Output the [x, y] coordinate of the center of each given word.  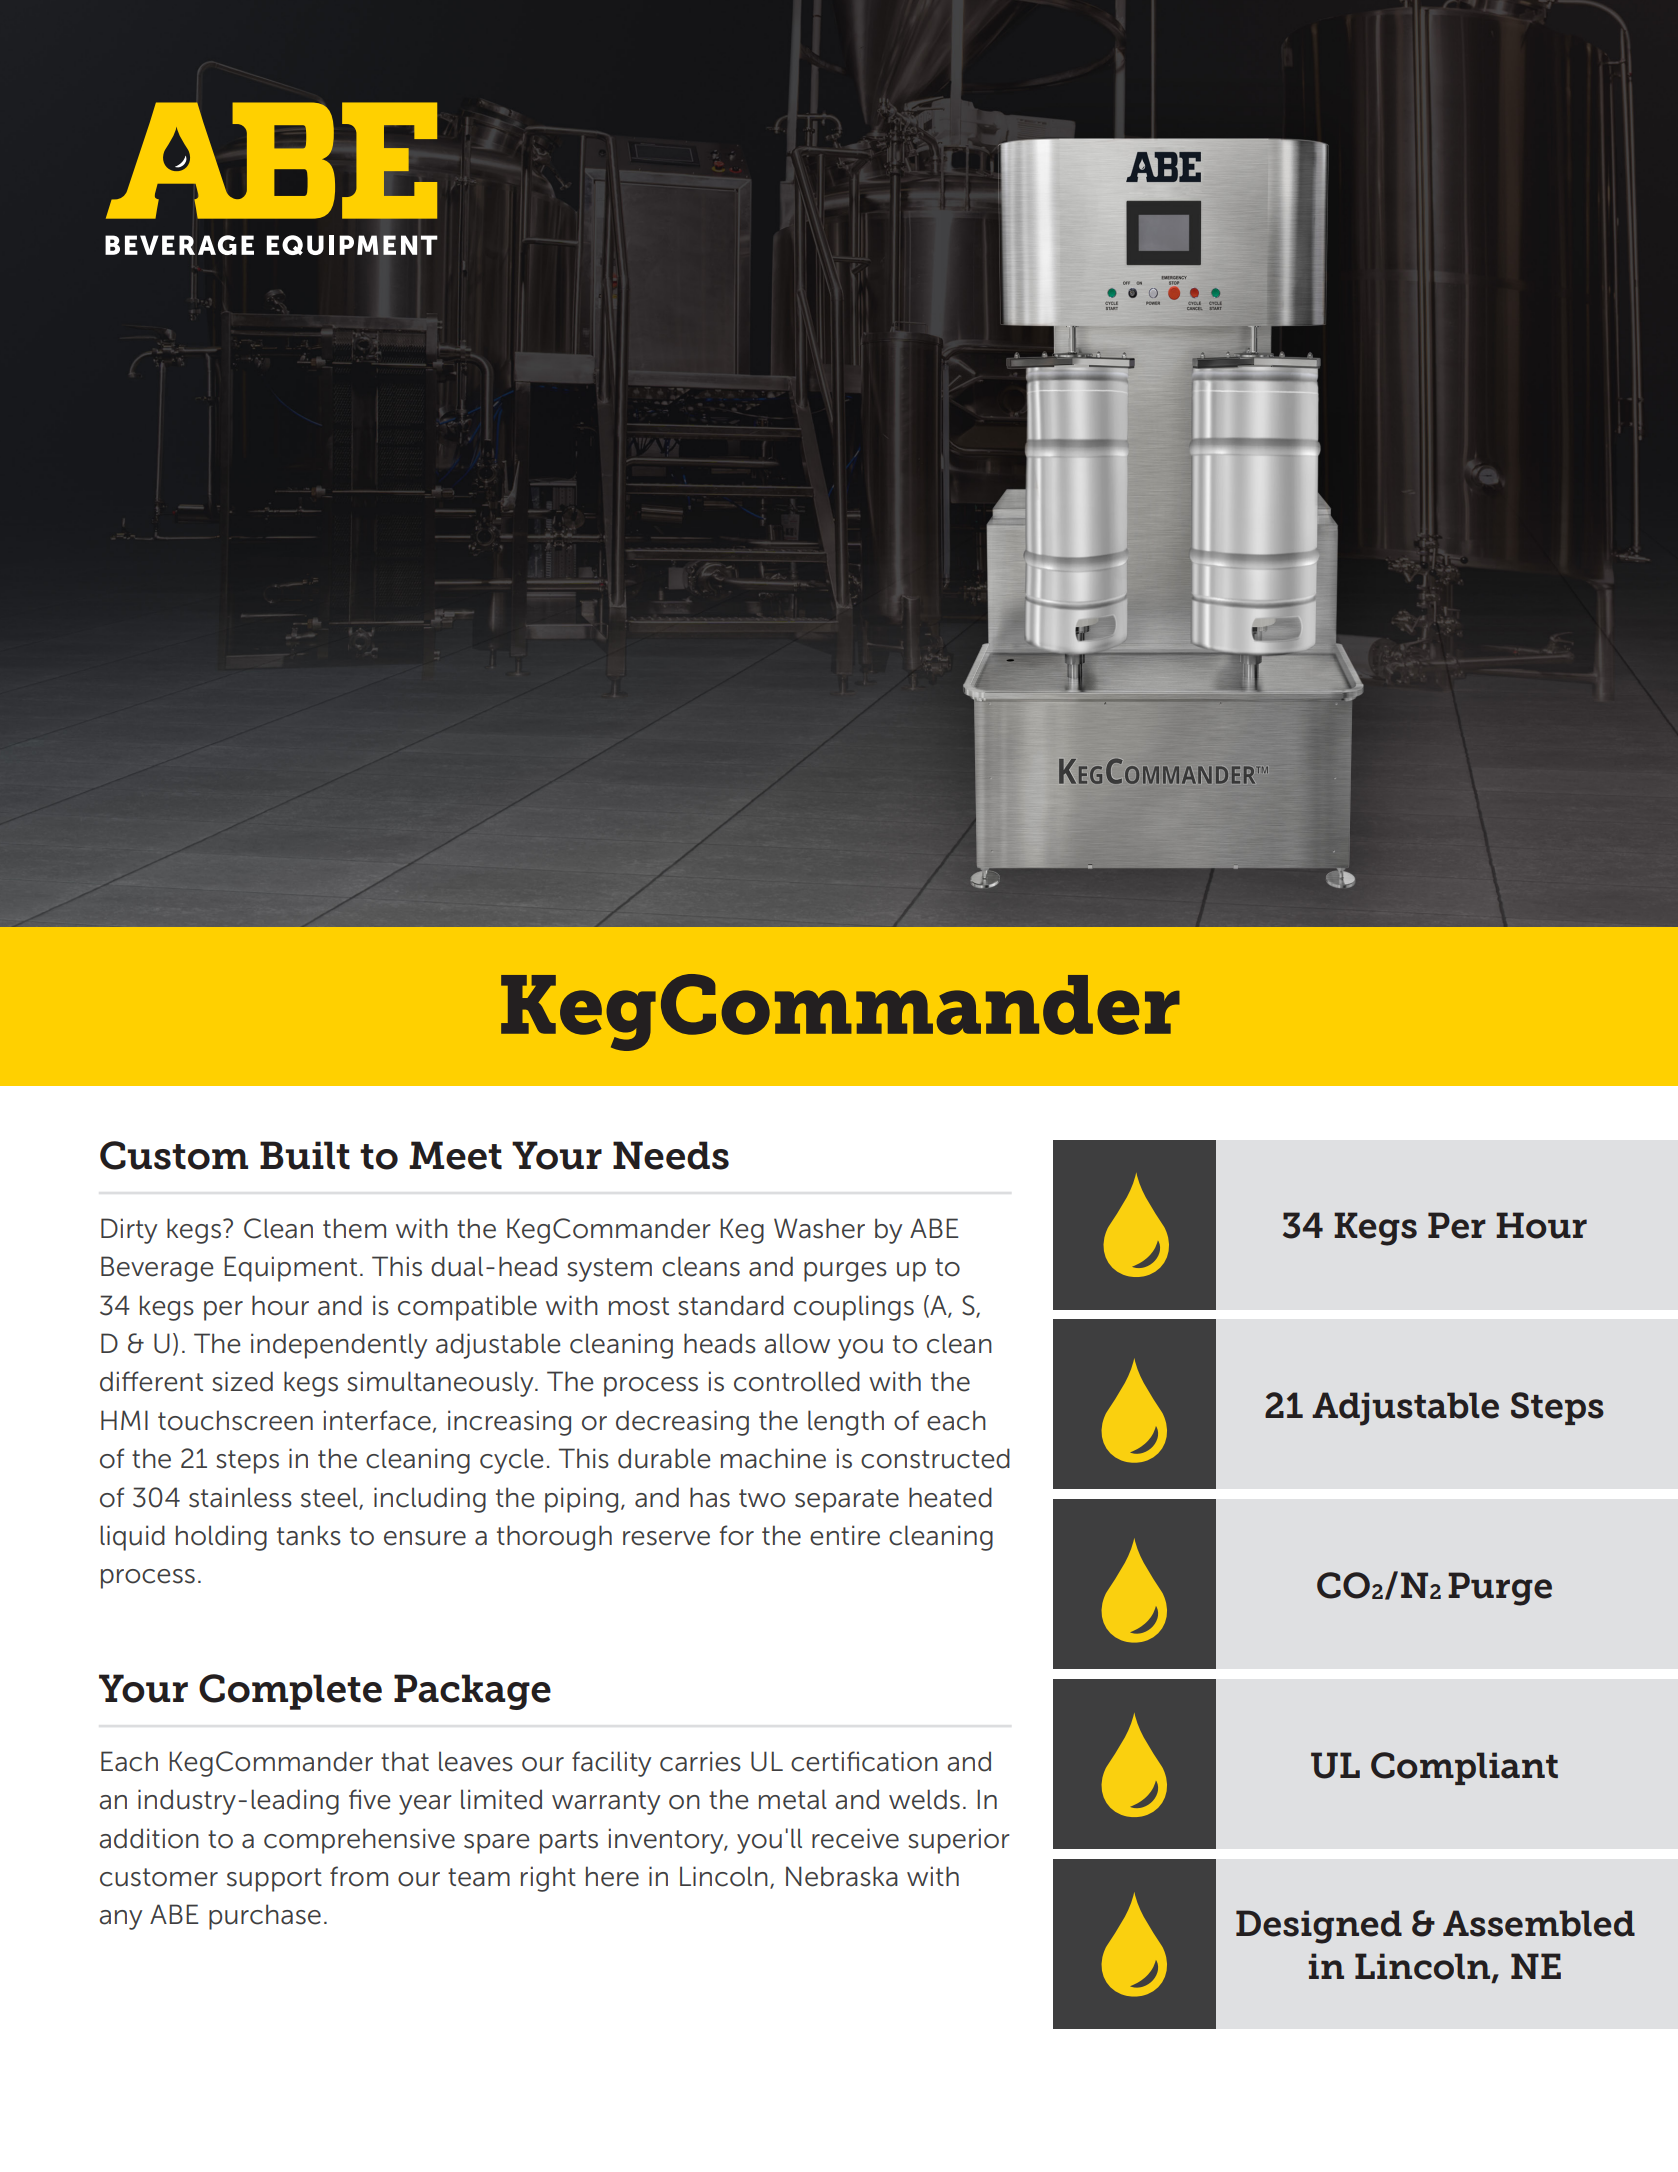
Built [305, 1155]
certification [864, 1761]
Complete [290, 1692]
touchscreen [235, 1420]
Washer [819, 1228]
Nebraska [842, 1876]
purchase [265, 1917]
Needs [671, 1155]
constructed [935, 1458]
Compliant [1464, 1768]
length [846, 1423]
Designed [1319, 1927]
